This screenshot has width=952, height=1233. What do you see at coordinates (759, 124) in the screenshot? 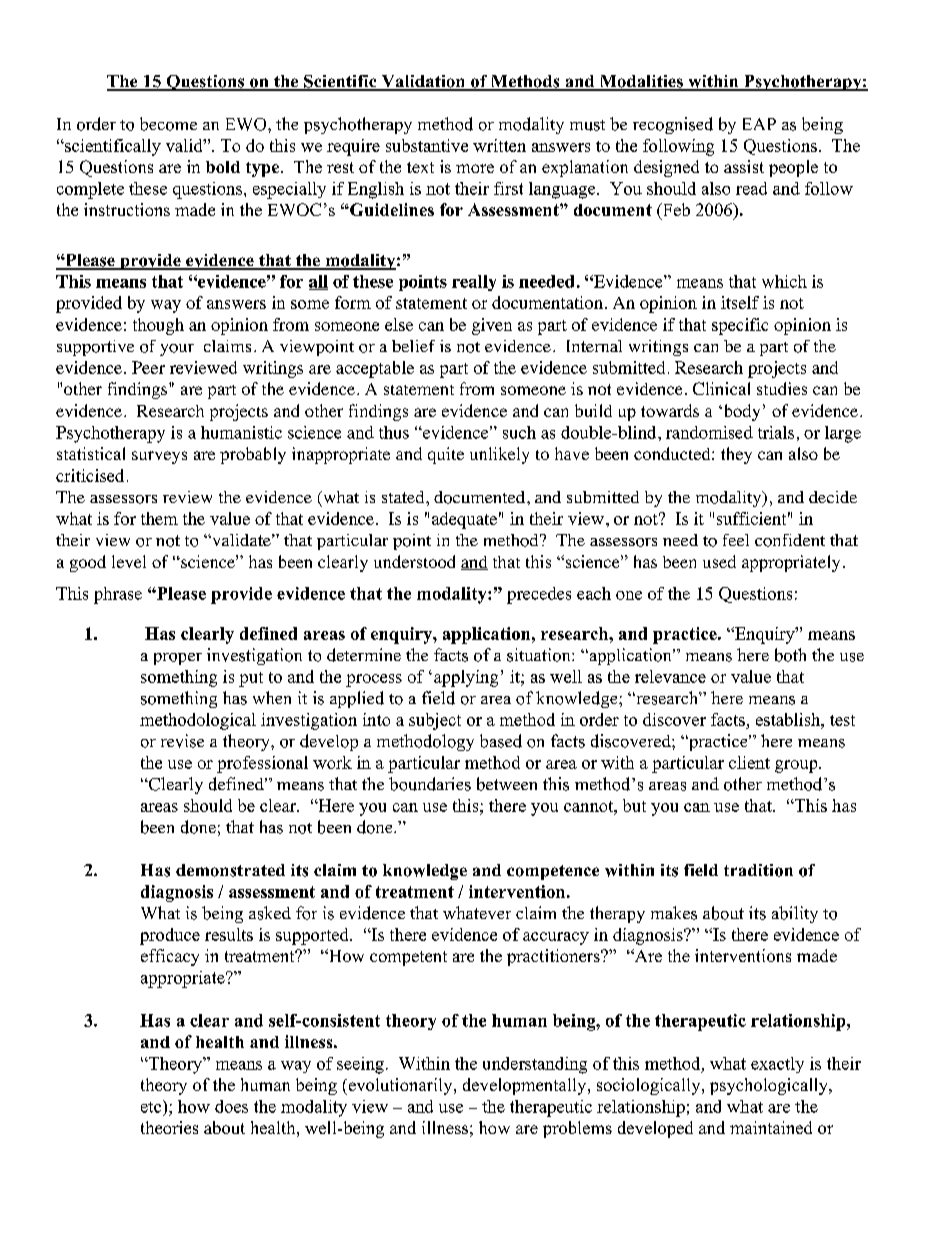
I see `EAP` at bounding box center [759, 124].
